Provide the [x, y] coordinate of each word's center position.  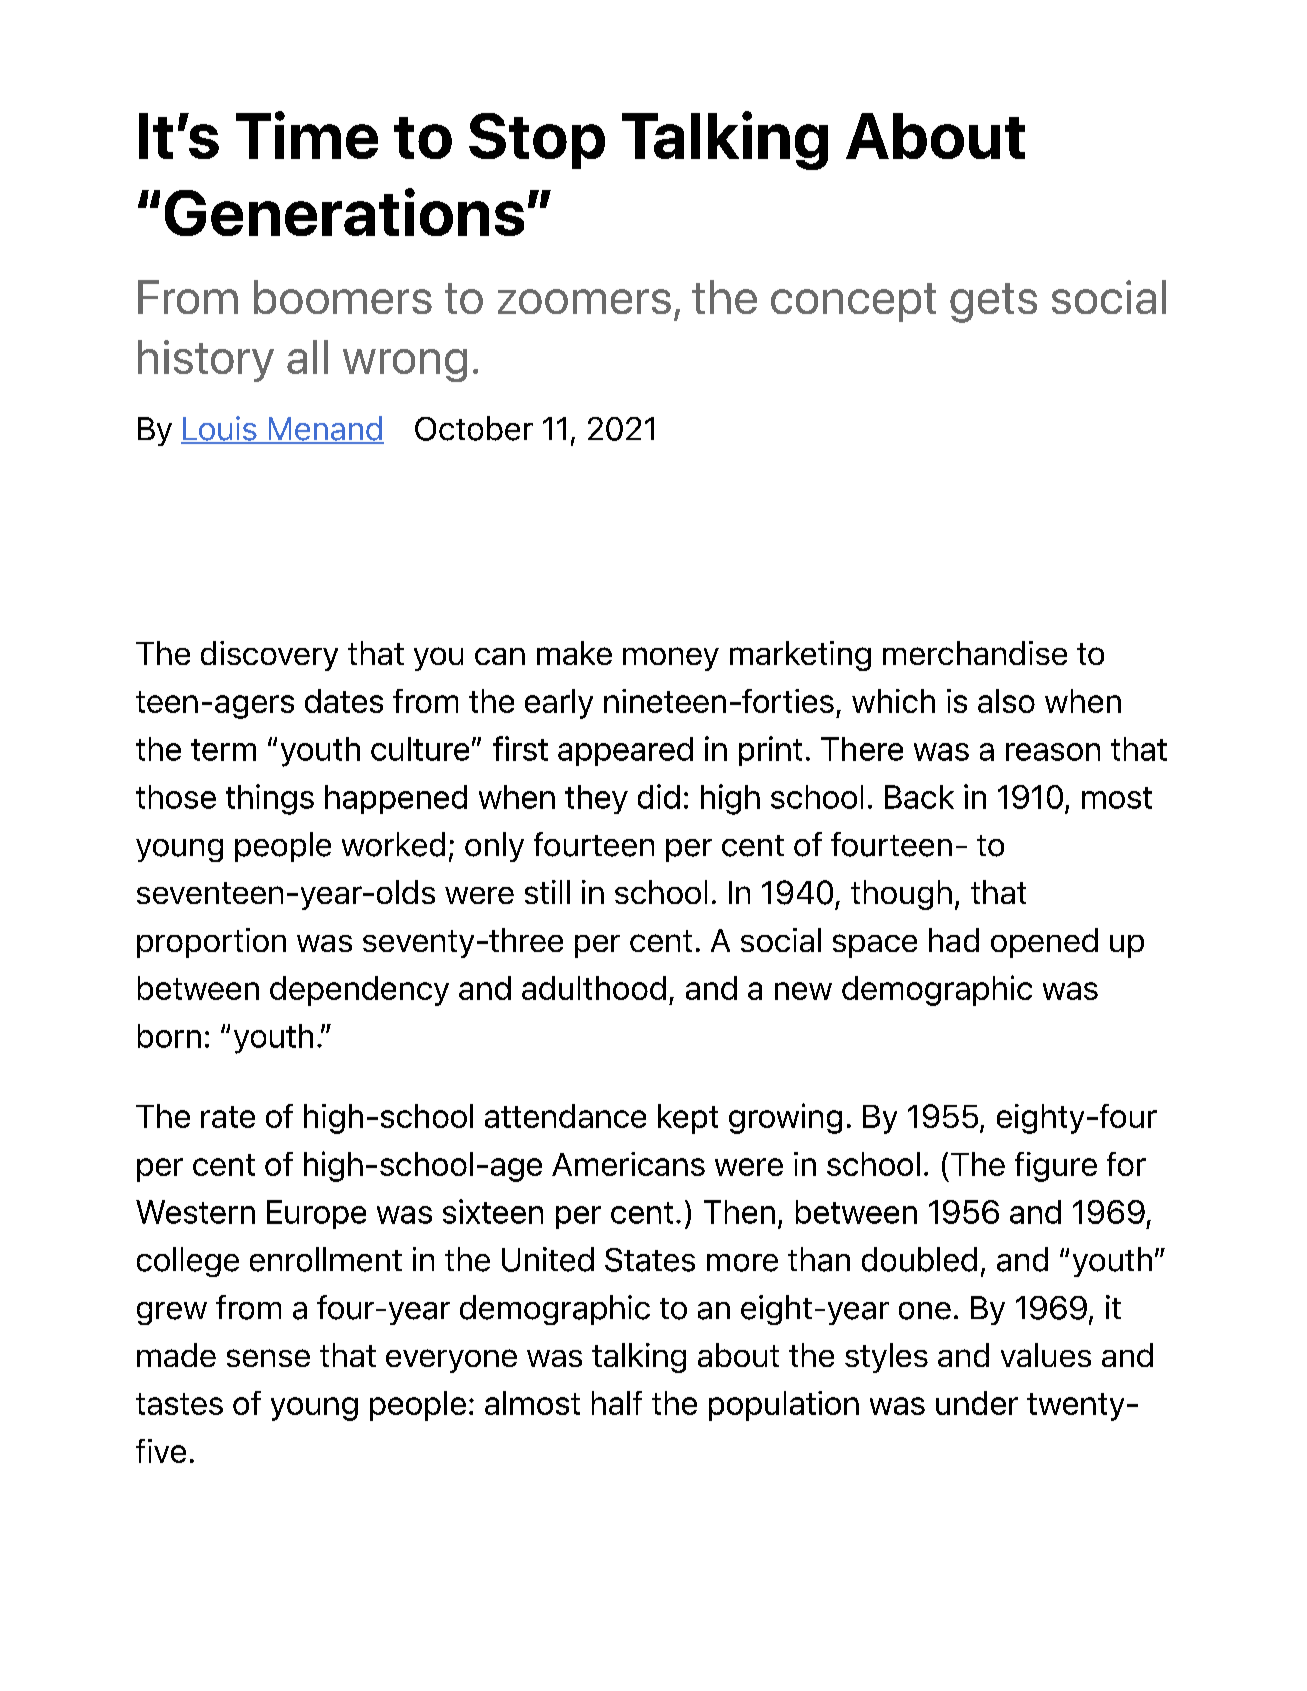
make [574, 653]
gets [993, 303]
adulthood [594, 988]
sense [268, 1358]
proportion [211, 943]
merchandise [975, 653]
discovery [269, 656]
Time [307, 135]
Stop [537, 141]
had [954, 940]
